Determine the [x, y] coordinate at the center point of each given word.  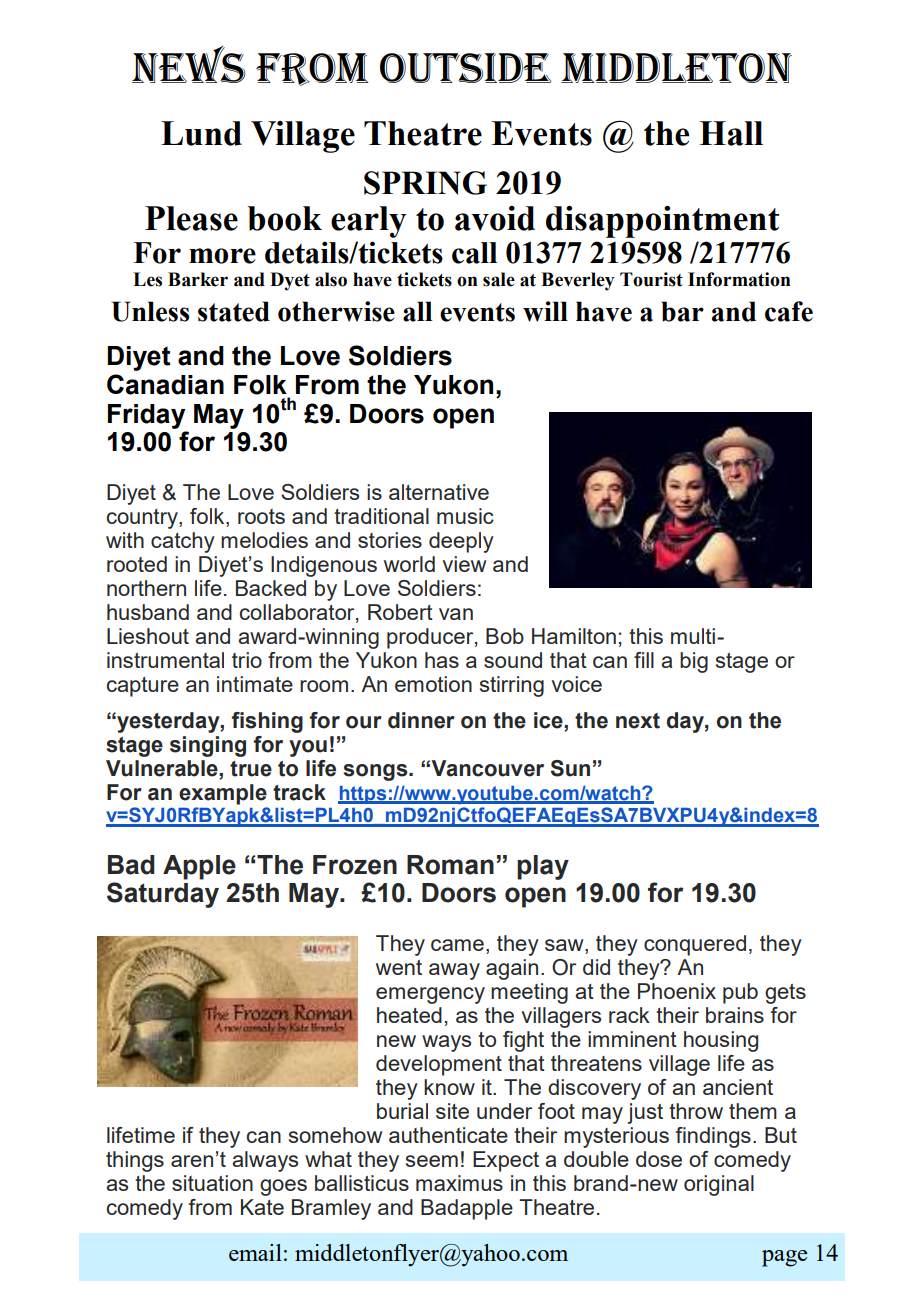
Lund [201, 133]
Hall [731, 133]
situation [212, 1183]
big [694, 662]
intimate [255, 684]
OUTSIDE [465, 68]
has [442, 660]
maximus [459, 1183]
